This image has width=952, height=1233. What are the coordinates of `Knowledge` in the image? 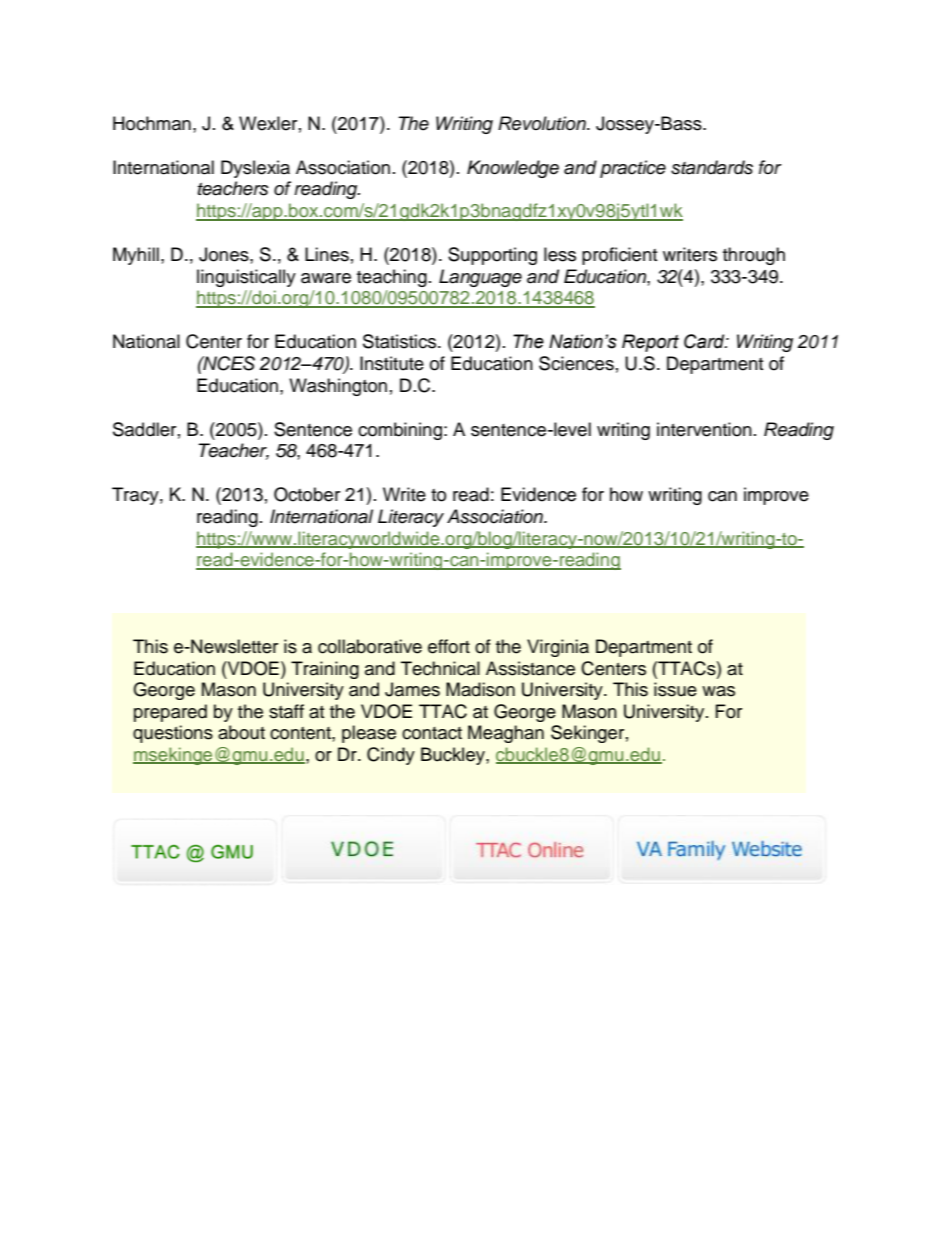 It's located at (513, 169).
